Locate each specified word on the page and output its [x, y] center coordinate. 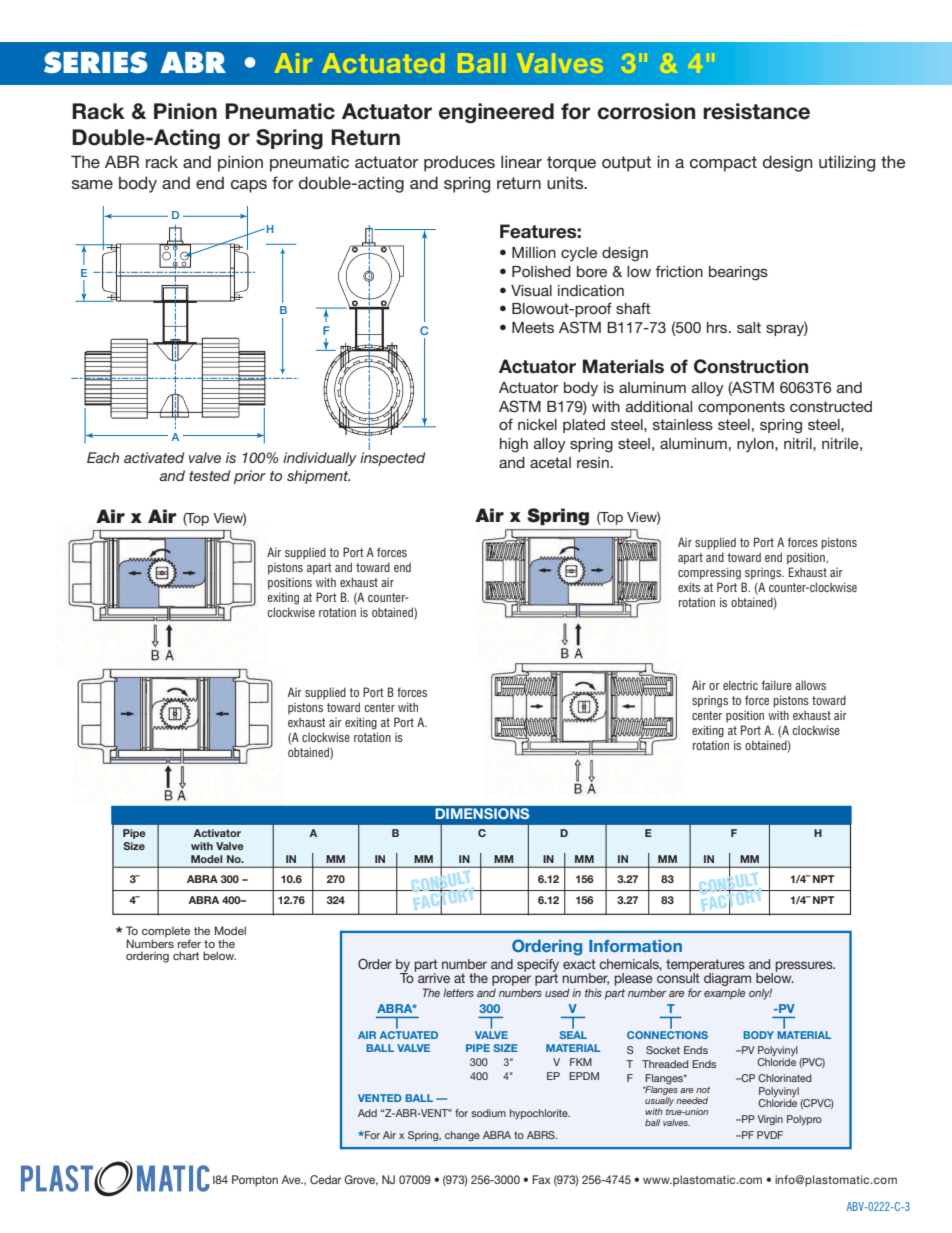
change [462, 1136]
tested [209, 475]
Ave [292, 1179]
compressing [709, 573]
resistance [756, 111]
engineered [496, 113]
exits [689, 587]
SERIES [95, 62]
